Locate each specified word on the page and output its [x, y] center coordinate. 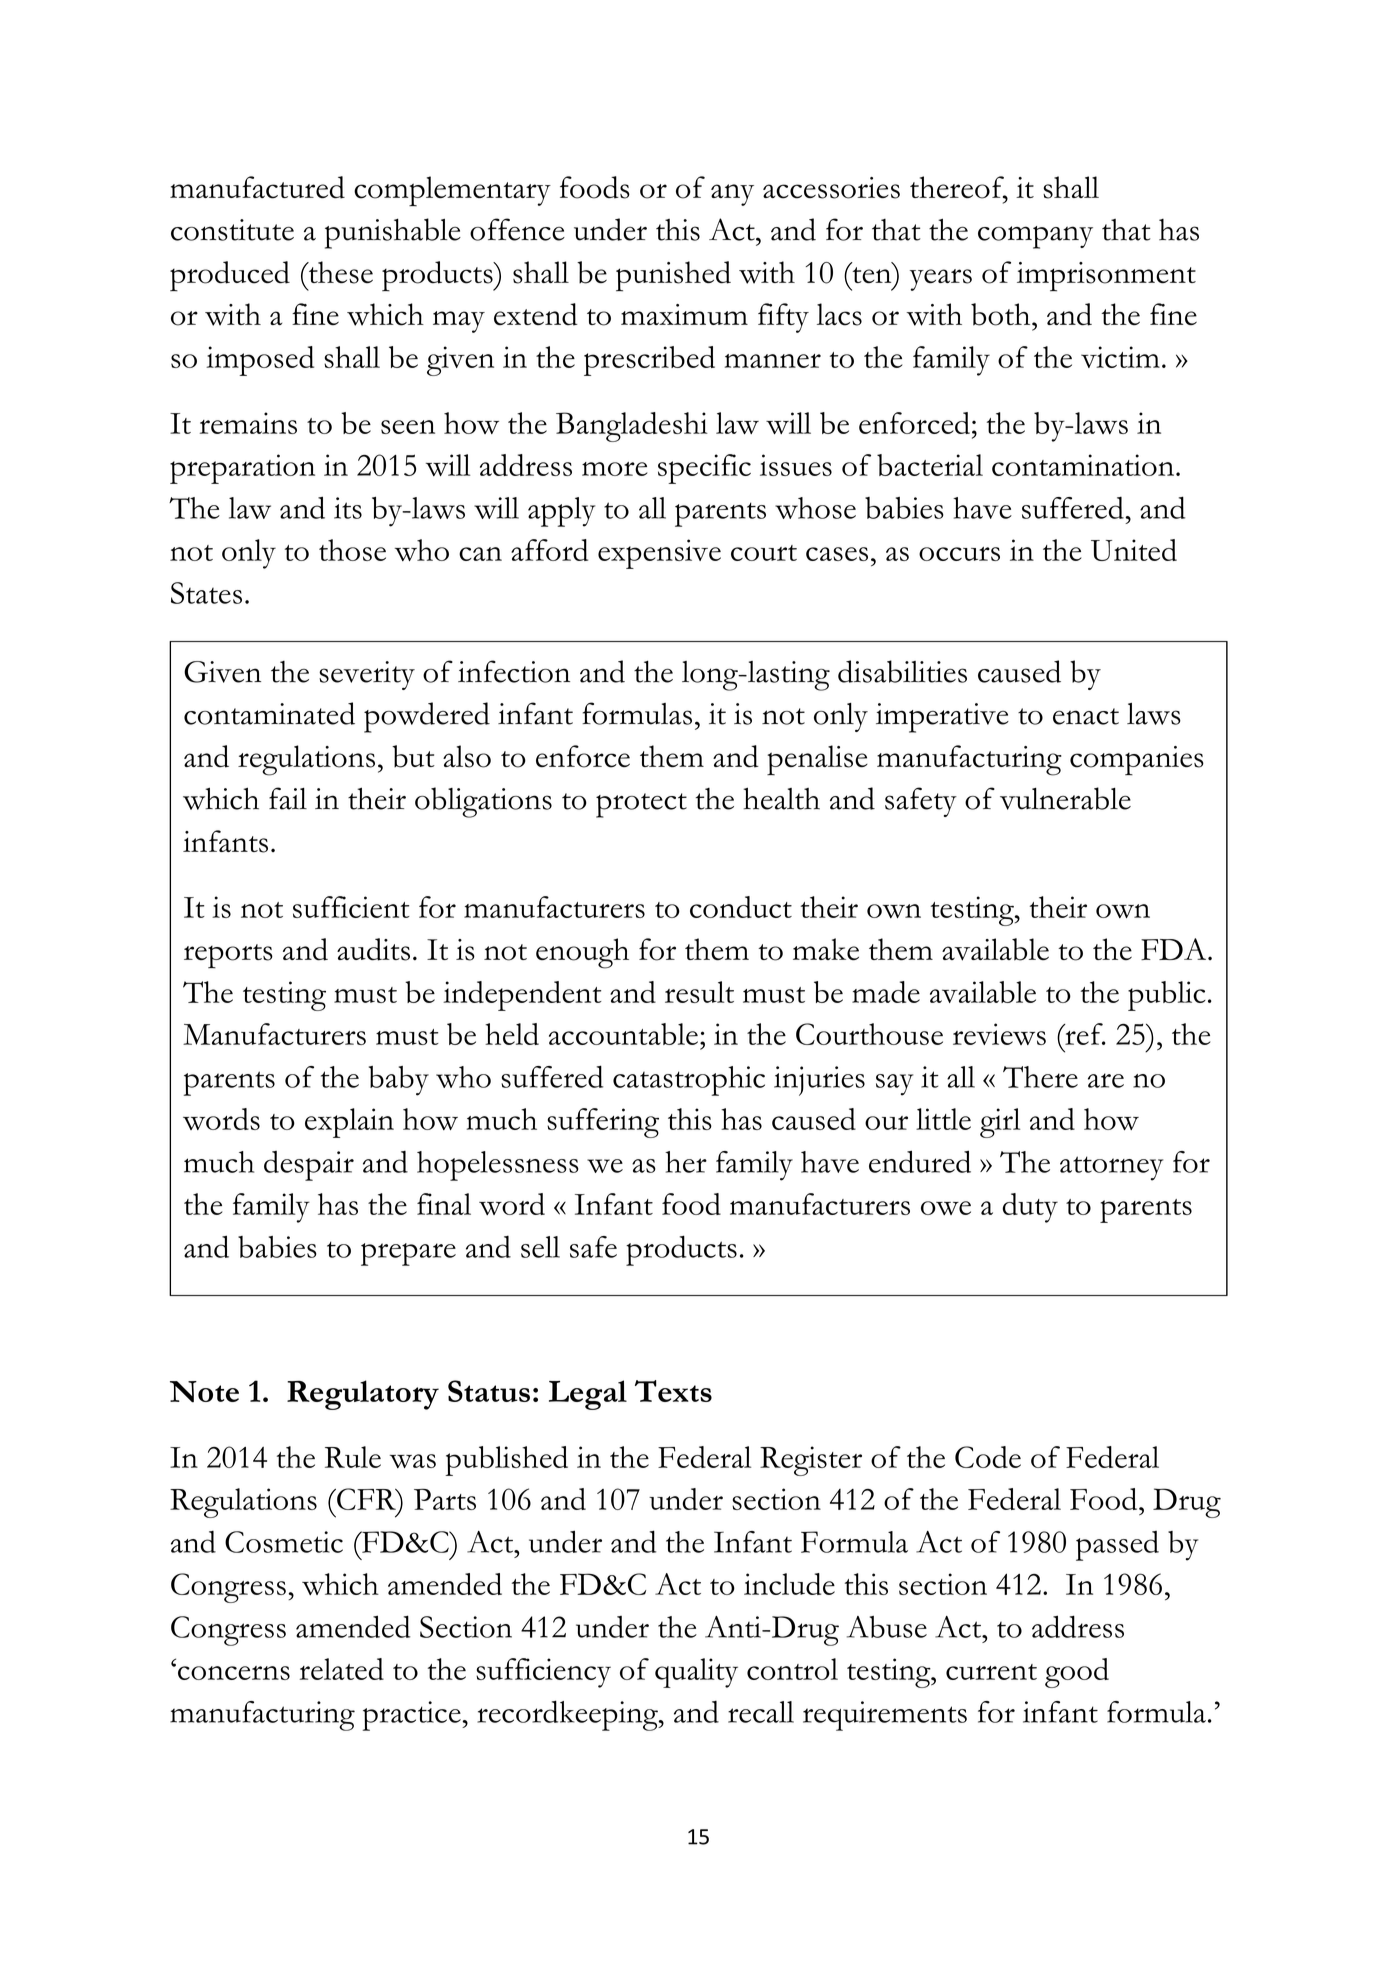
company [1035, 237]
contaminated [269, 713]
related [342, 1669]
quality [696, 1673]
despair [309, 1166]
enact [1086, 716]
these [340, 272]
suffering [603, 1123]
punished [673, 276]
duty [1030, 1208]
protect [641, 805]
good [1077, 1673]
